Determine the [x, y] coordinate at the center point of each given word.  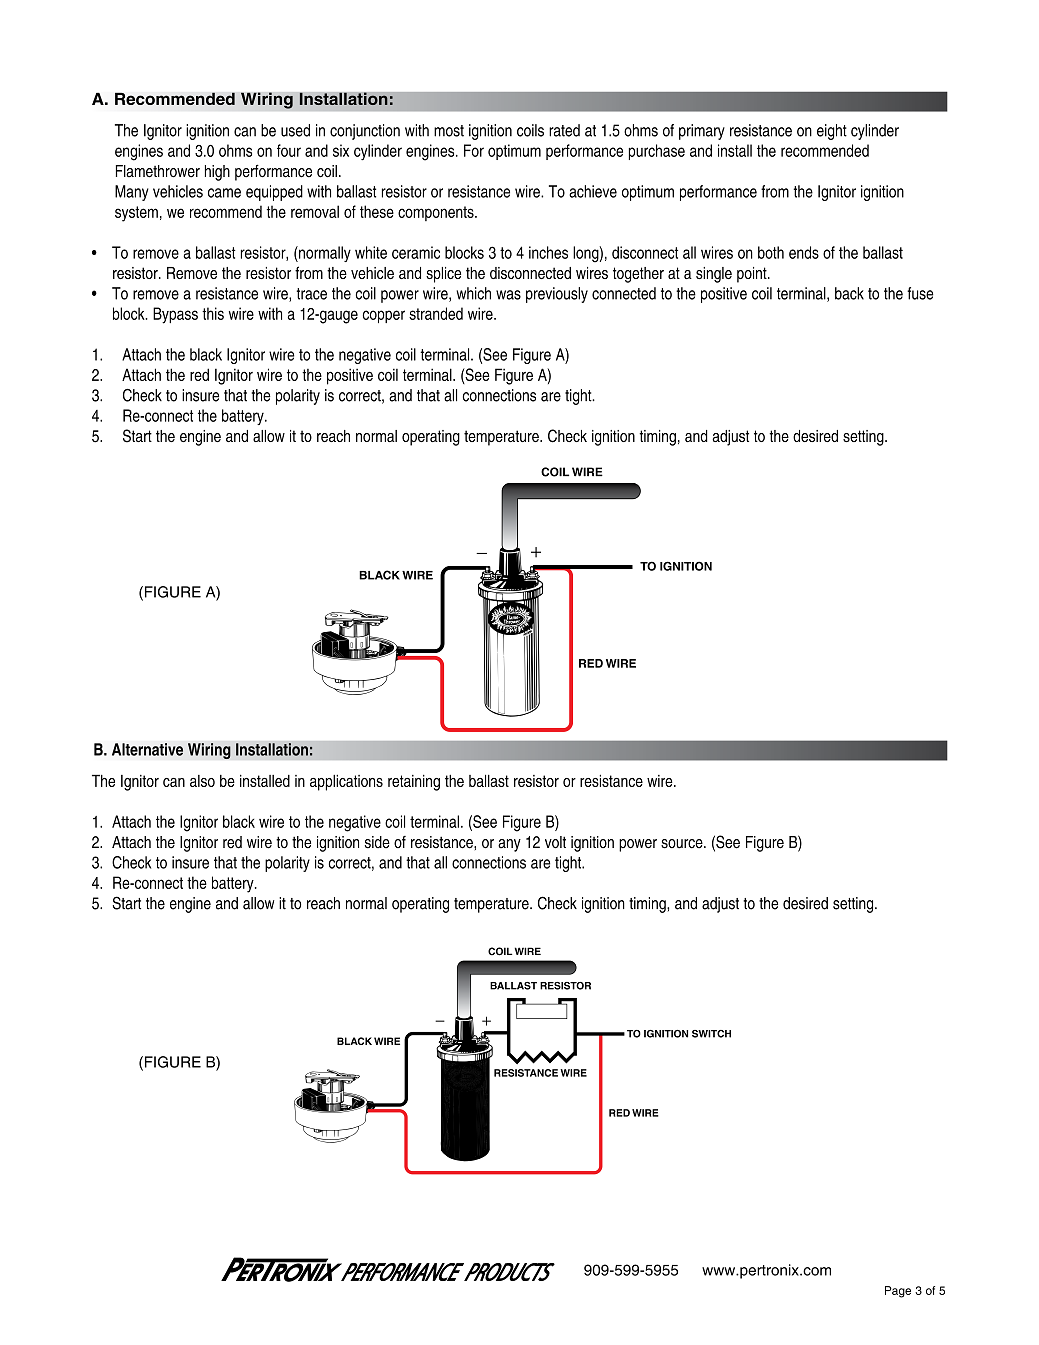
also [202, 781]
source [683, 844]
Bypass [175, 315]
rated [564, 130]
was [508, 295]
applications [346, 783]
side [377, 842]
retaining [414, 783]
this [213, 313]
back [849, 293]
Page [898, 1292]
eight [832, 132]
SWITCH [711, 1034]
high [217, 173]
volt [555, 842]
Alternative [147, 749]
